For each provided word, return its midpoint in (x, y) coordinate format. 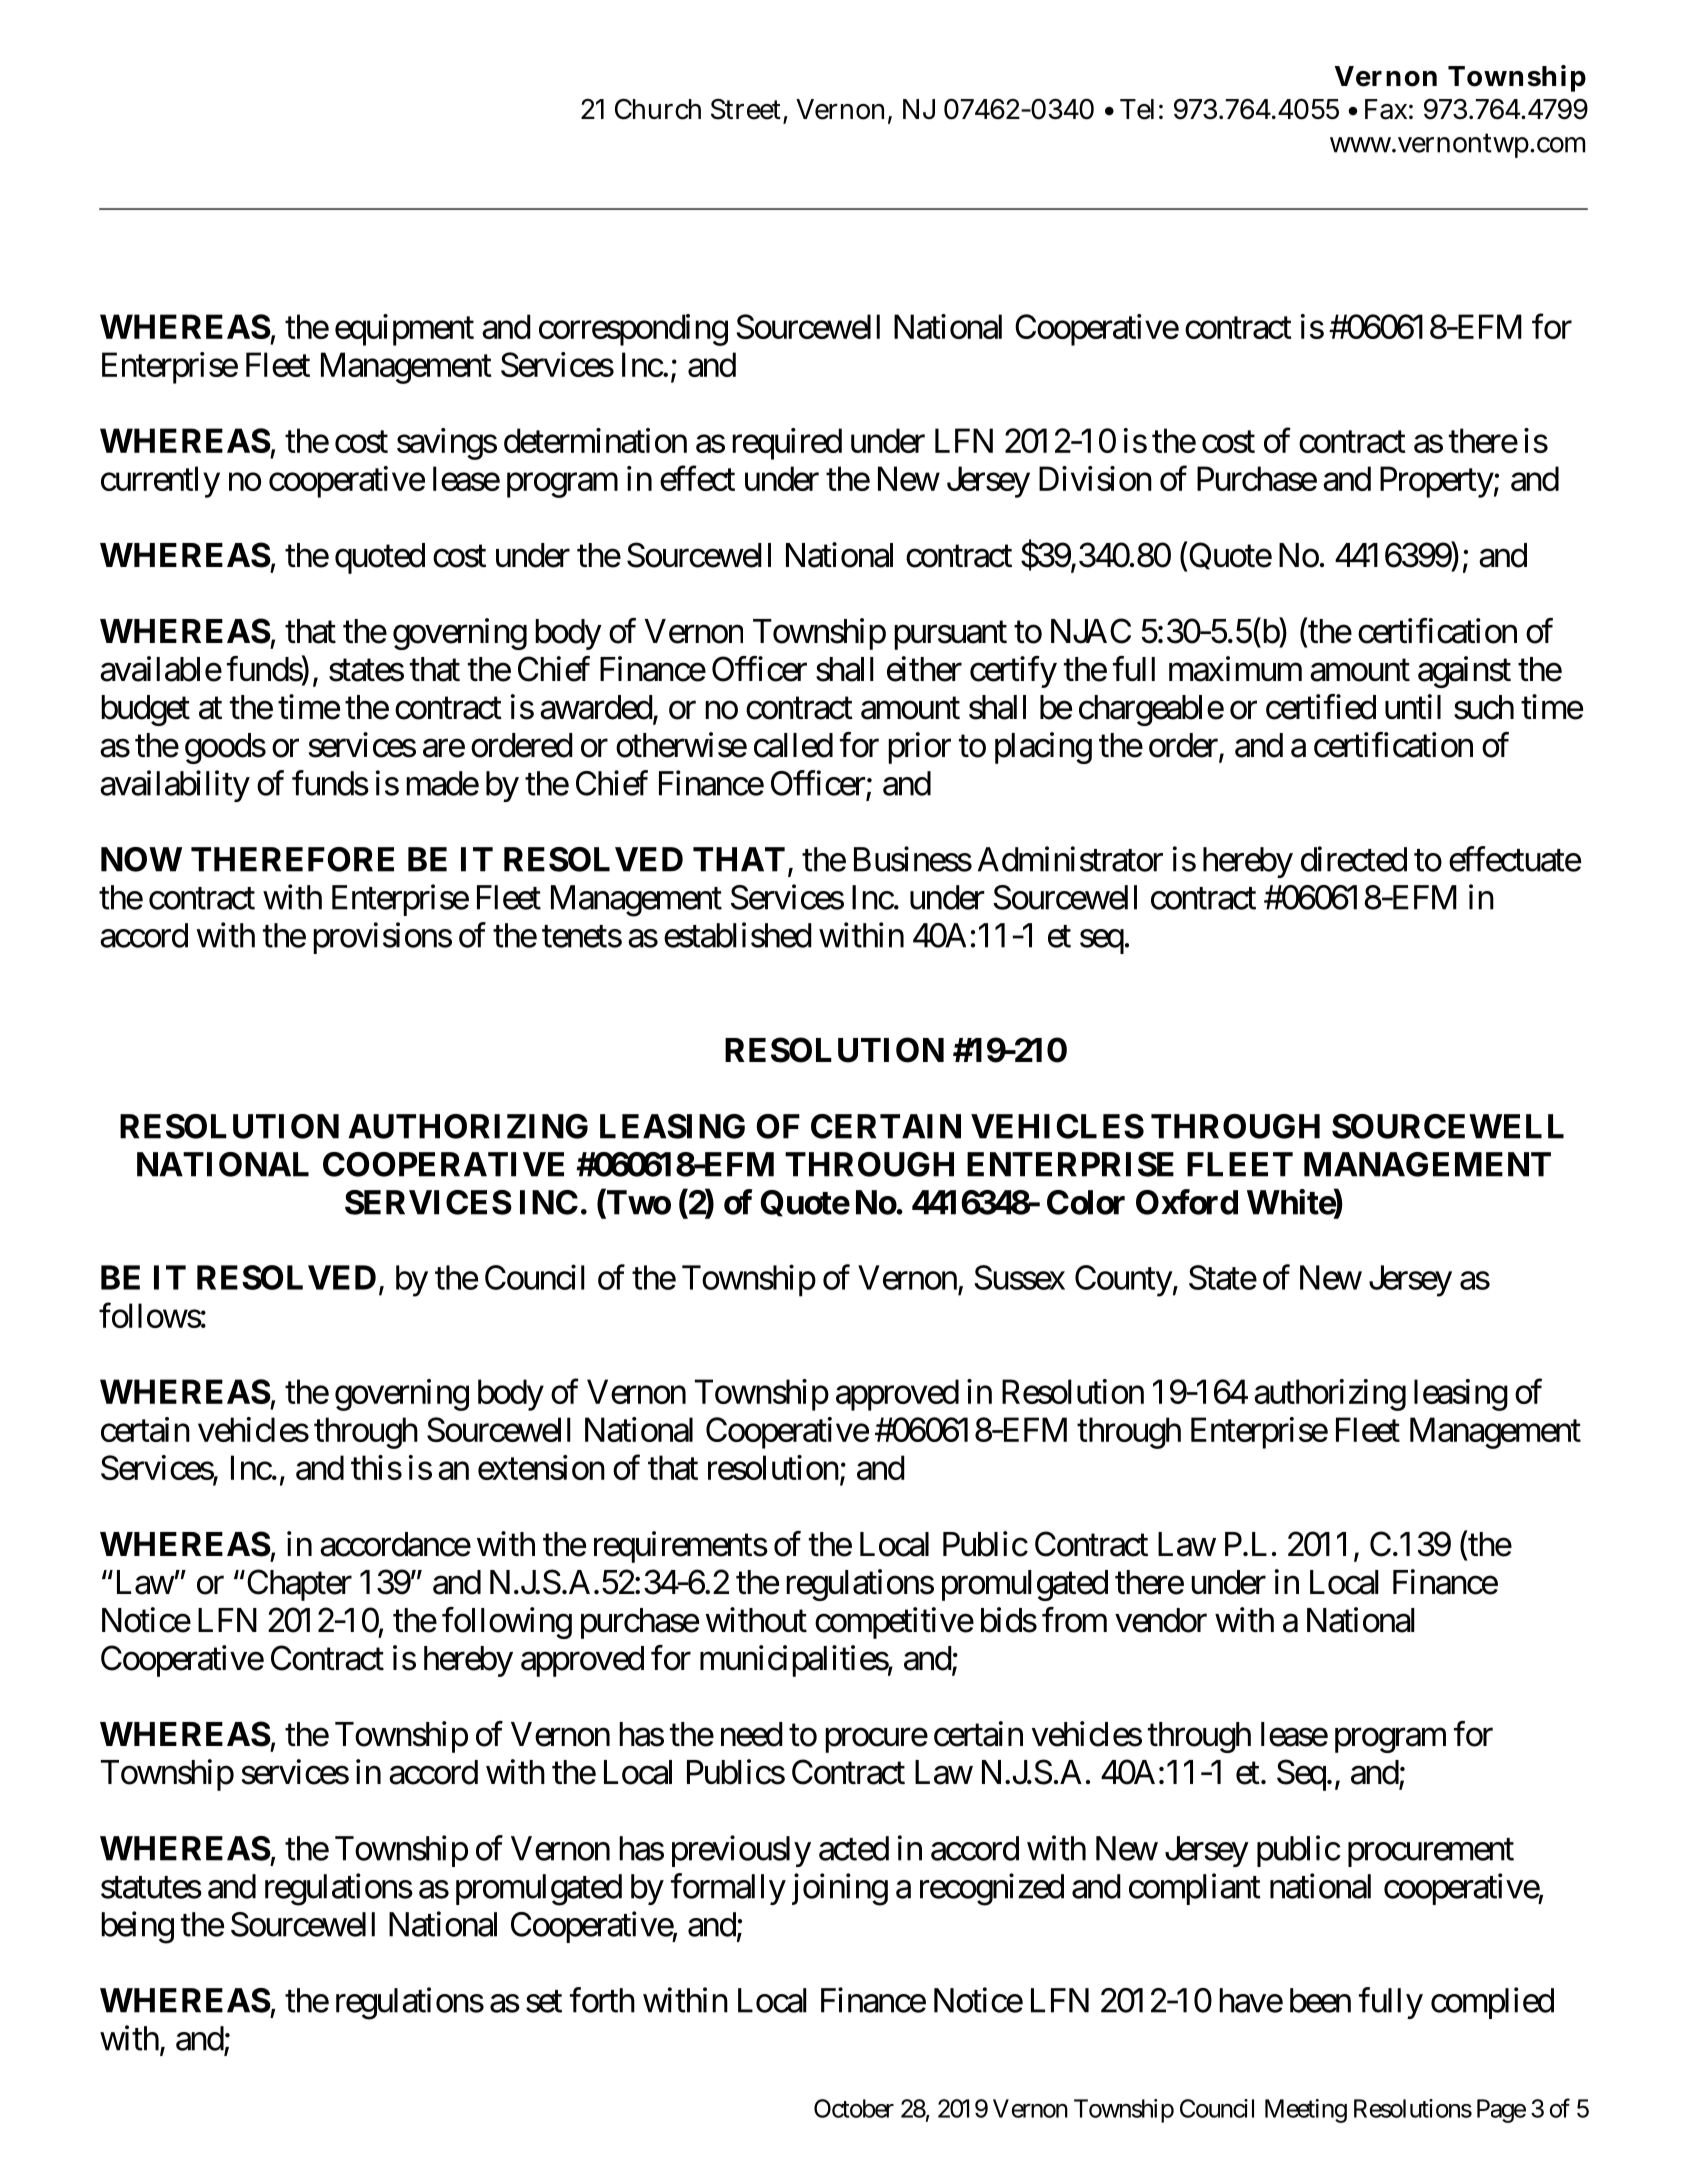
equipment (404, 330)
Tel (1137, 109)
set (544, 2002)
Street (746, 109)
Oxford (1187, 1202)
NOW (141, 859)
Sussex (1019, 1277)
